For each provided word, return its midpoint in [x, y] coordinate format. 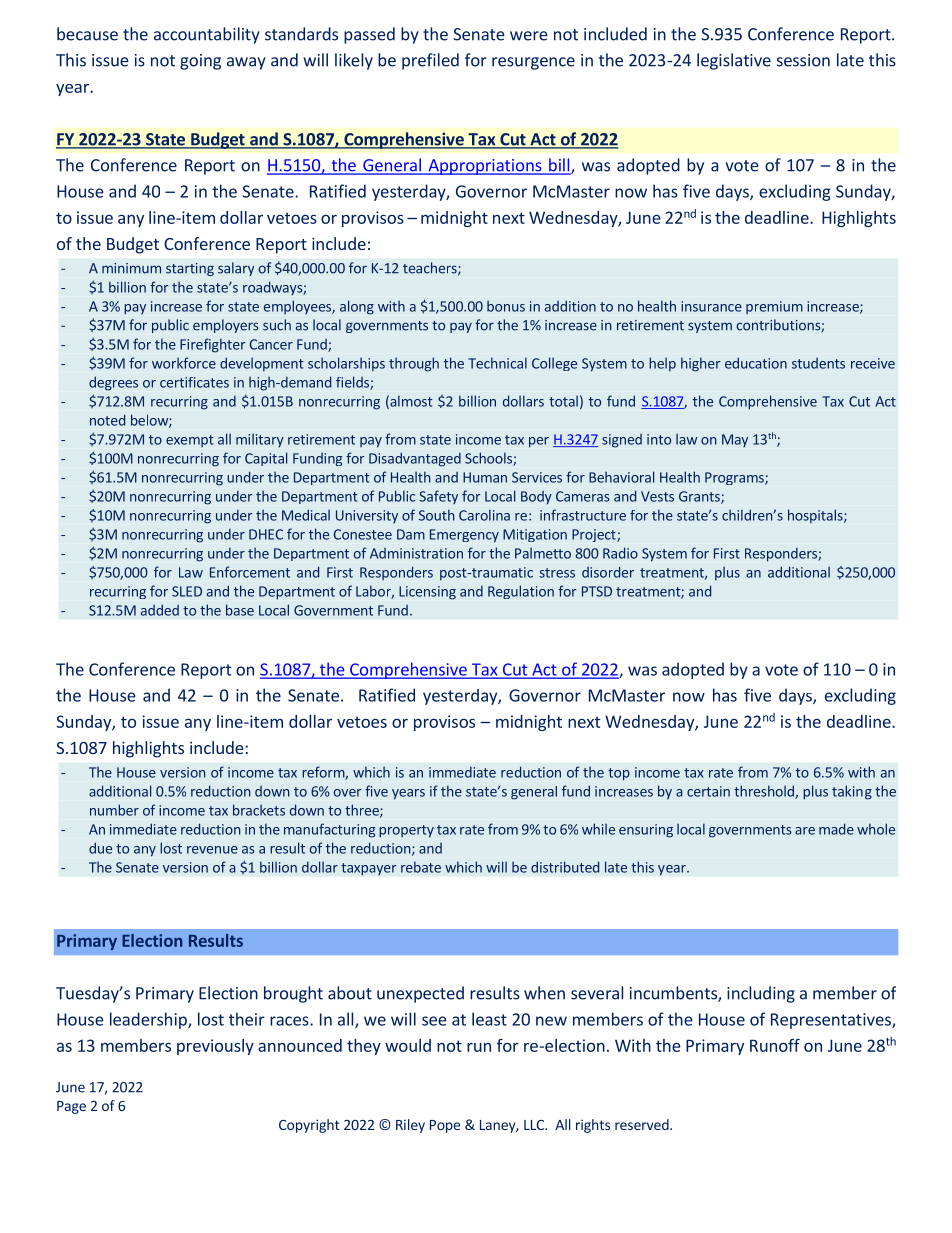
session [803, 60]
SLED [187, 591]
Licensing [427, 593]
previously [215, 1047]
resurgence [533, 63]
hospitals [816, 516]
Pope [445, 1126]
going [200, 62]
